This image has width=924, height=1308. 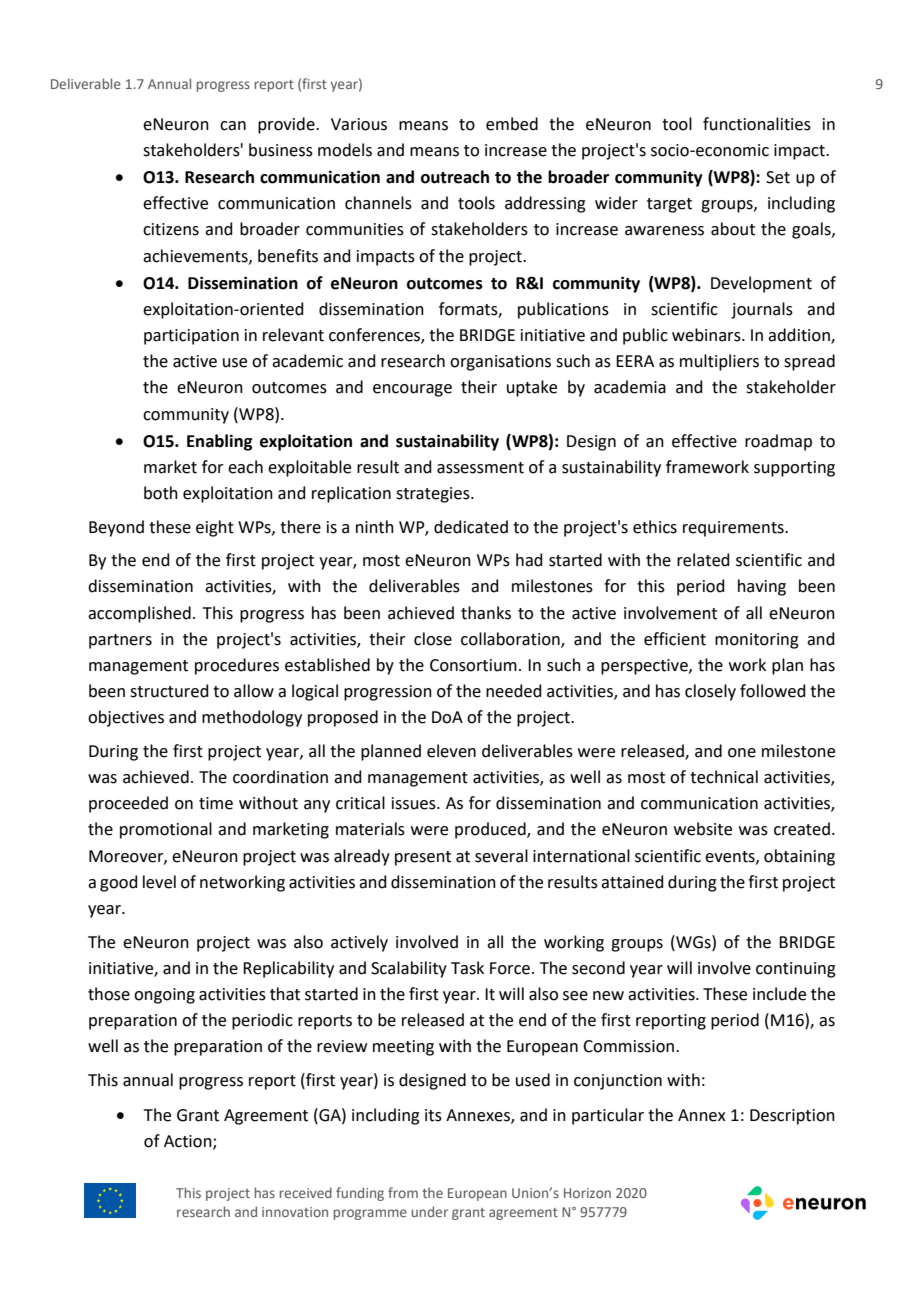 I want to click on monitoring, so click(x=757, y=641).
